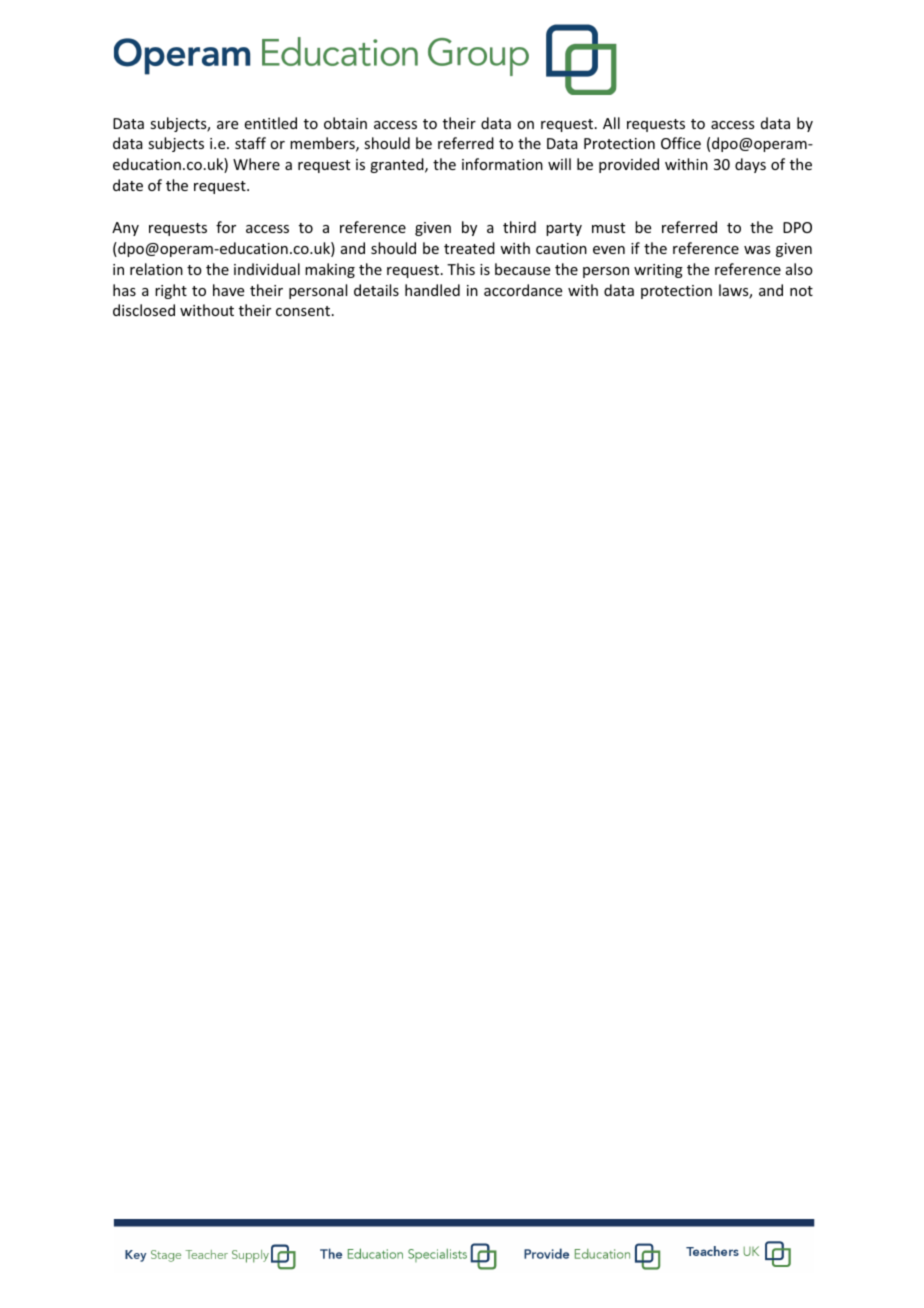 Image resolution: width=924 pixels, height=1308 pixels. I want to click on was, so click(757, 250).
